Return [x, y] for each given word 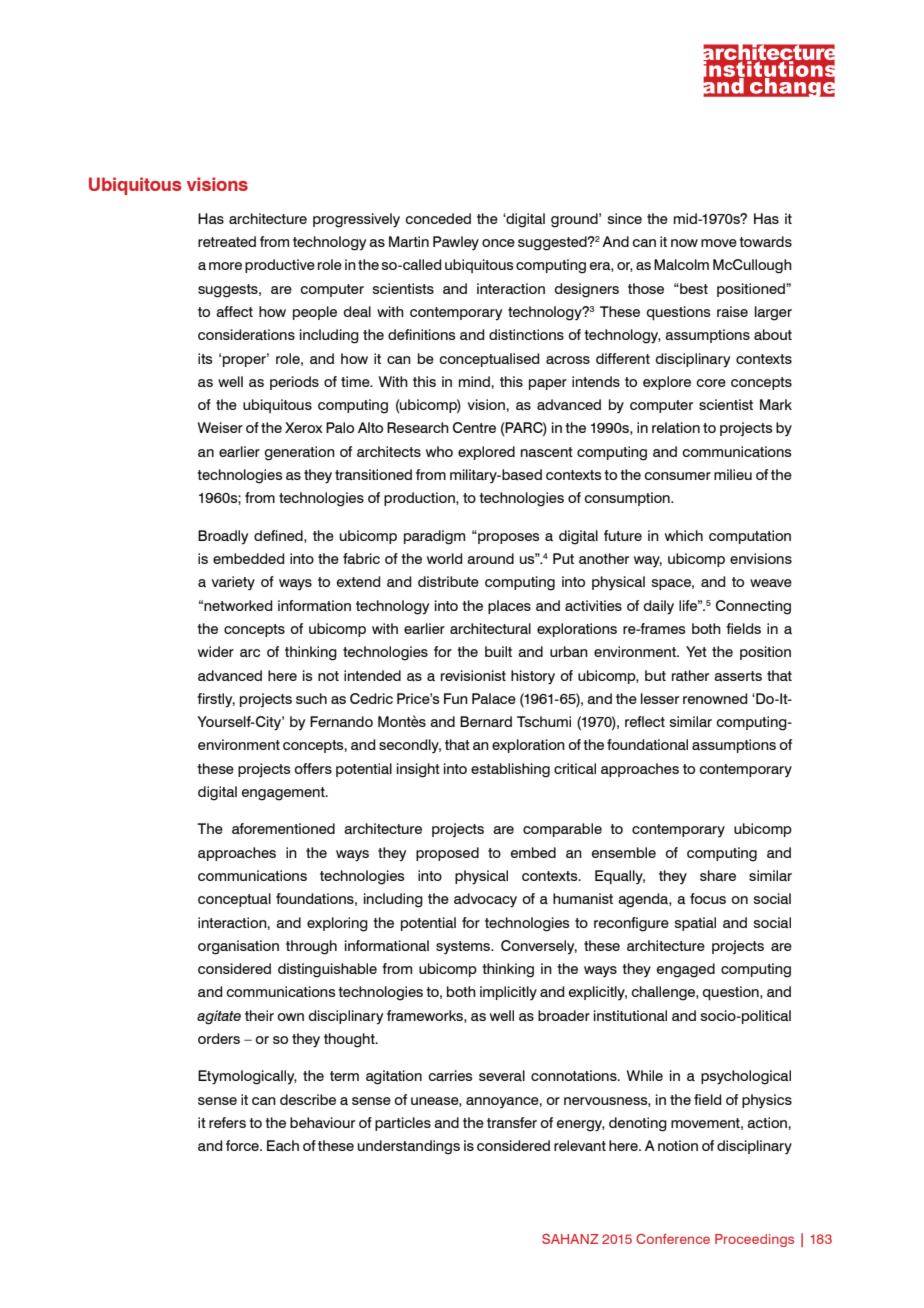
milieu [733, 474]
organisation [238, 947]
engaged [686, 970]
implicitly [508, 993]
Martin [409, 242]
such [311, 698]
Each [283, 1146]
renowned [715, 698]
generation [300, 453]
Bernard [486, 721]
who [439, 451]
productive [280, 266]
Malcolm [681, 264]
